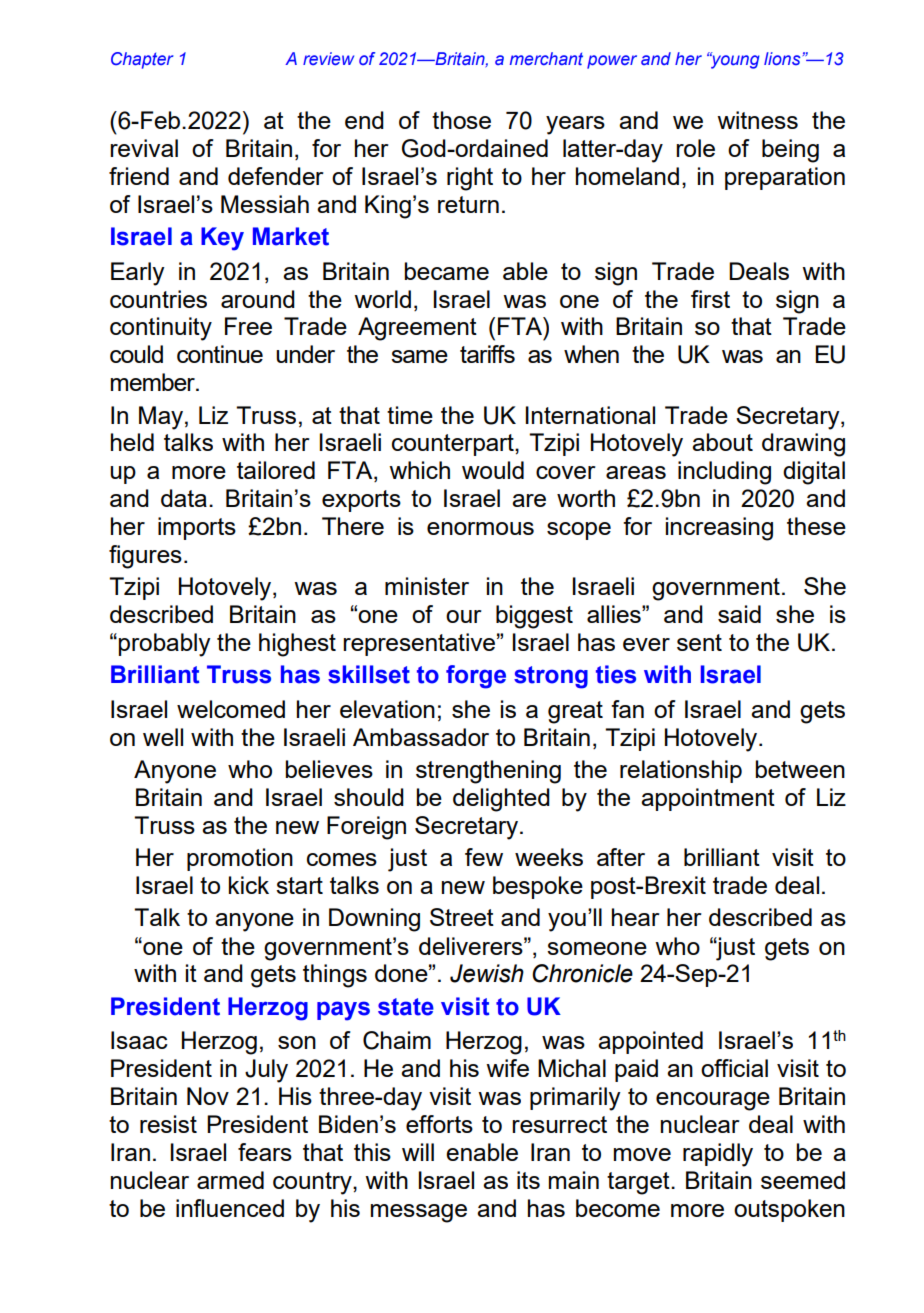  Describe the element at coordinates (165, 645) in the screenshot. I see `probably` at that location.
